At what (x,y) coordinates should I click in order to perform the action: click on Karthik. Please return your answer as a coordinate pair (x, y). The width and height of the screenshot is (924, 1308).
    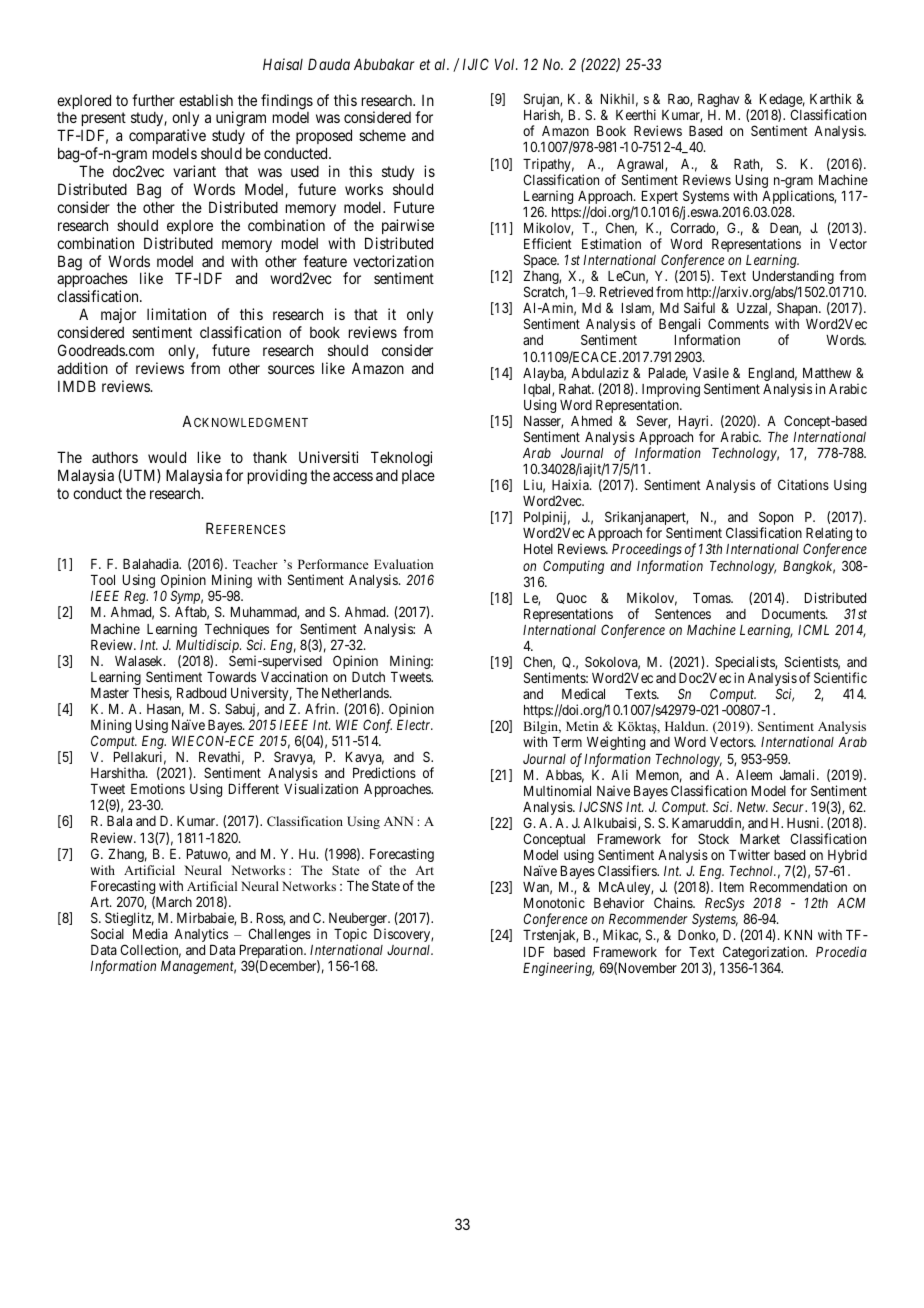
    Looking at the image, I should click on (831, 98).
